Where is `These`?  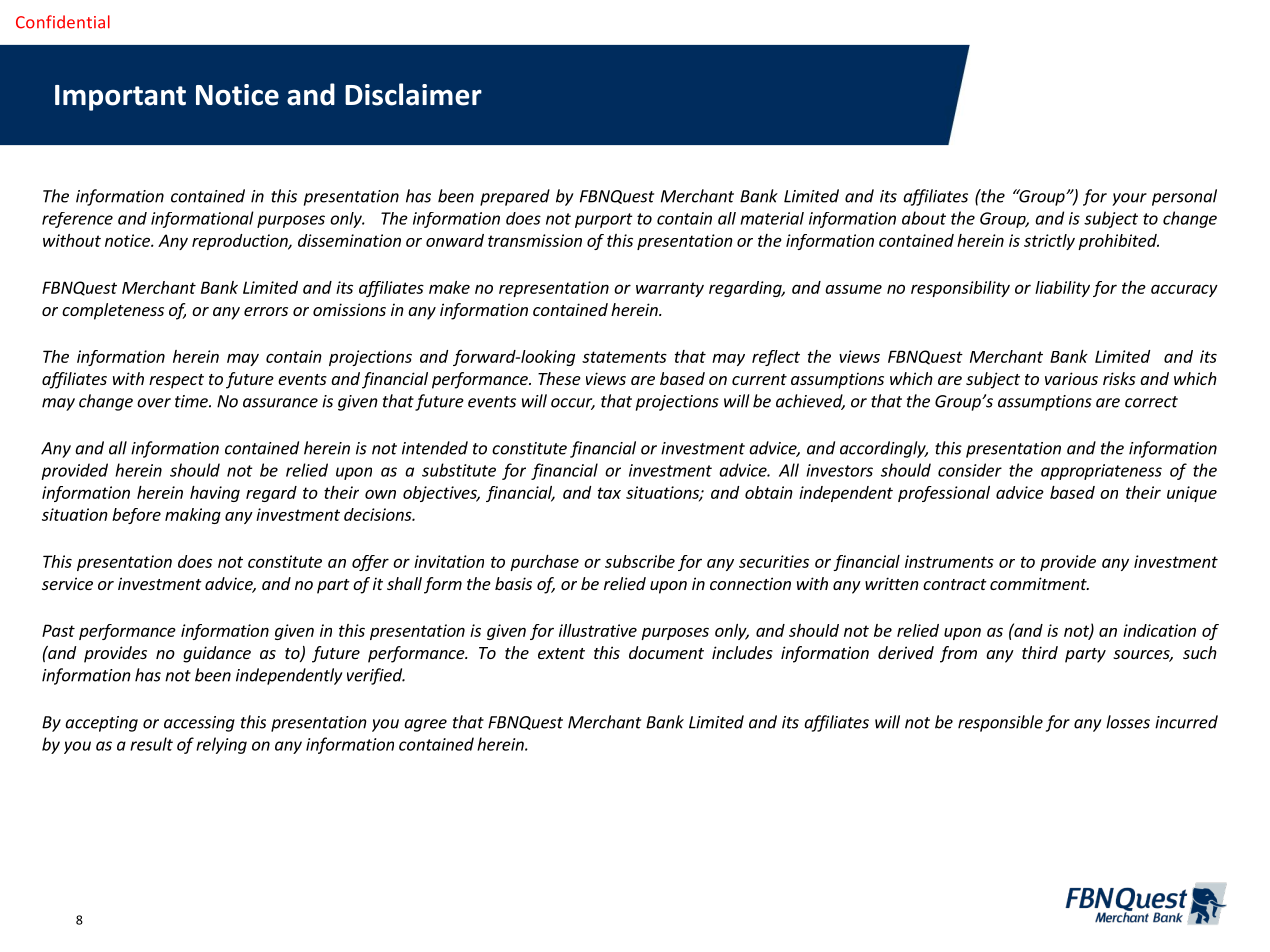 These is located at coordinates (559, 378).
